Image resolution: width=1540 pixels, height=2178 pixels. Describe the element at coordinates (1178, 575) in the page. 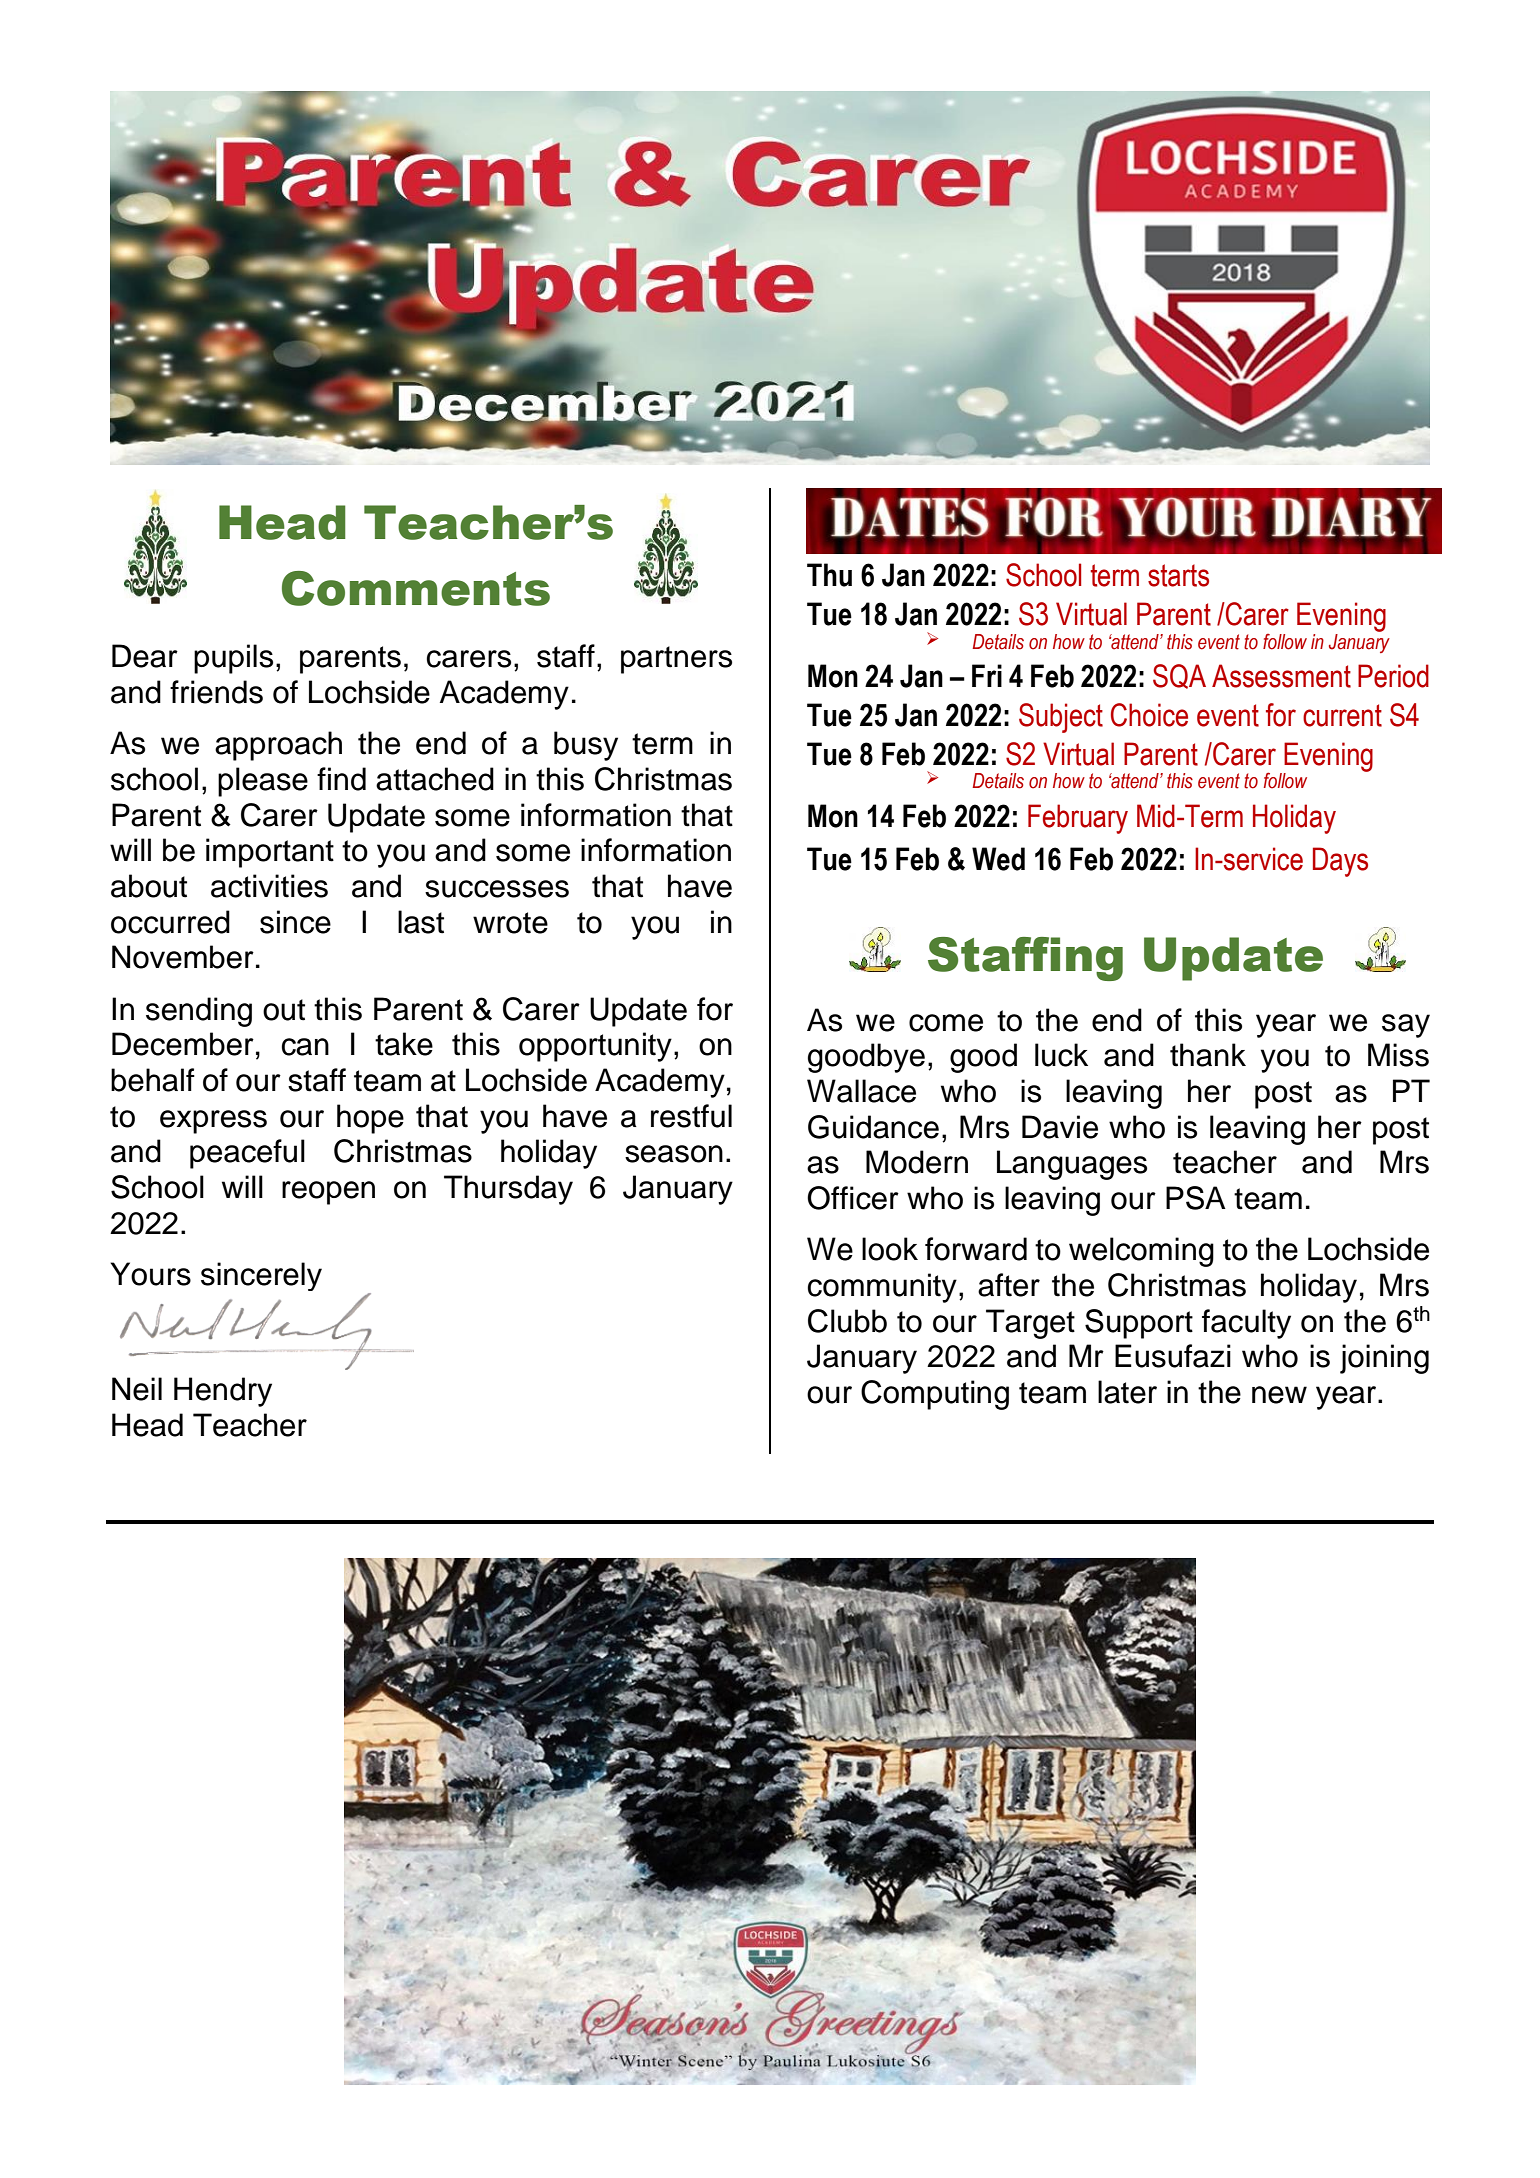

I see `starts` at that location.
